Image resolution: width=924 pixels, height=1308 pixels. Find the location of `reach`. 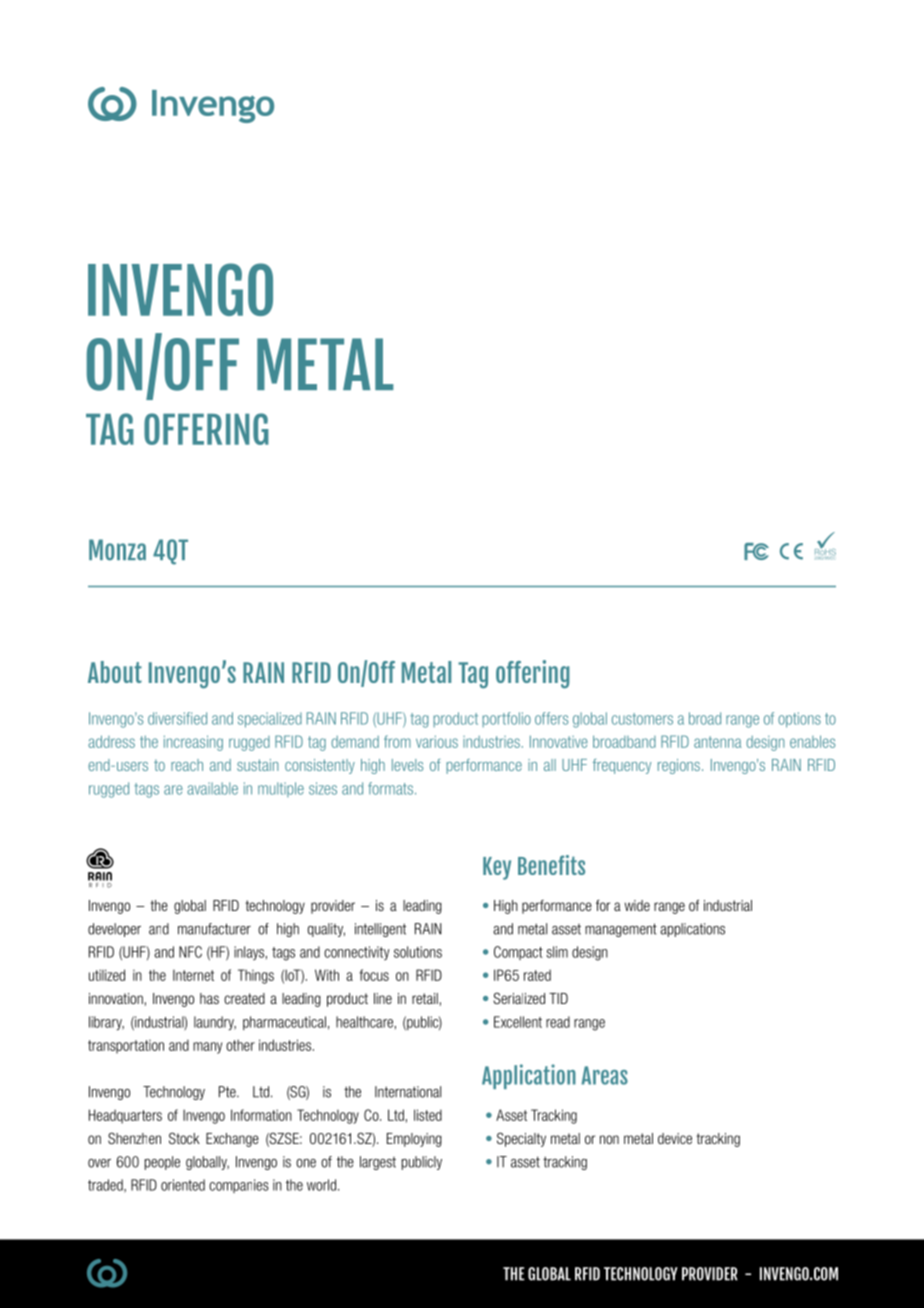

reach is located at coordinates (187, 765).
